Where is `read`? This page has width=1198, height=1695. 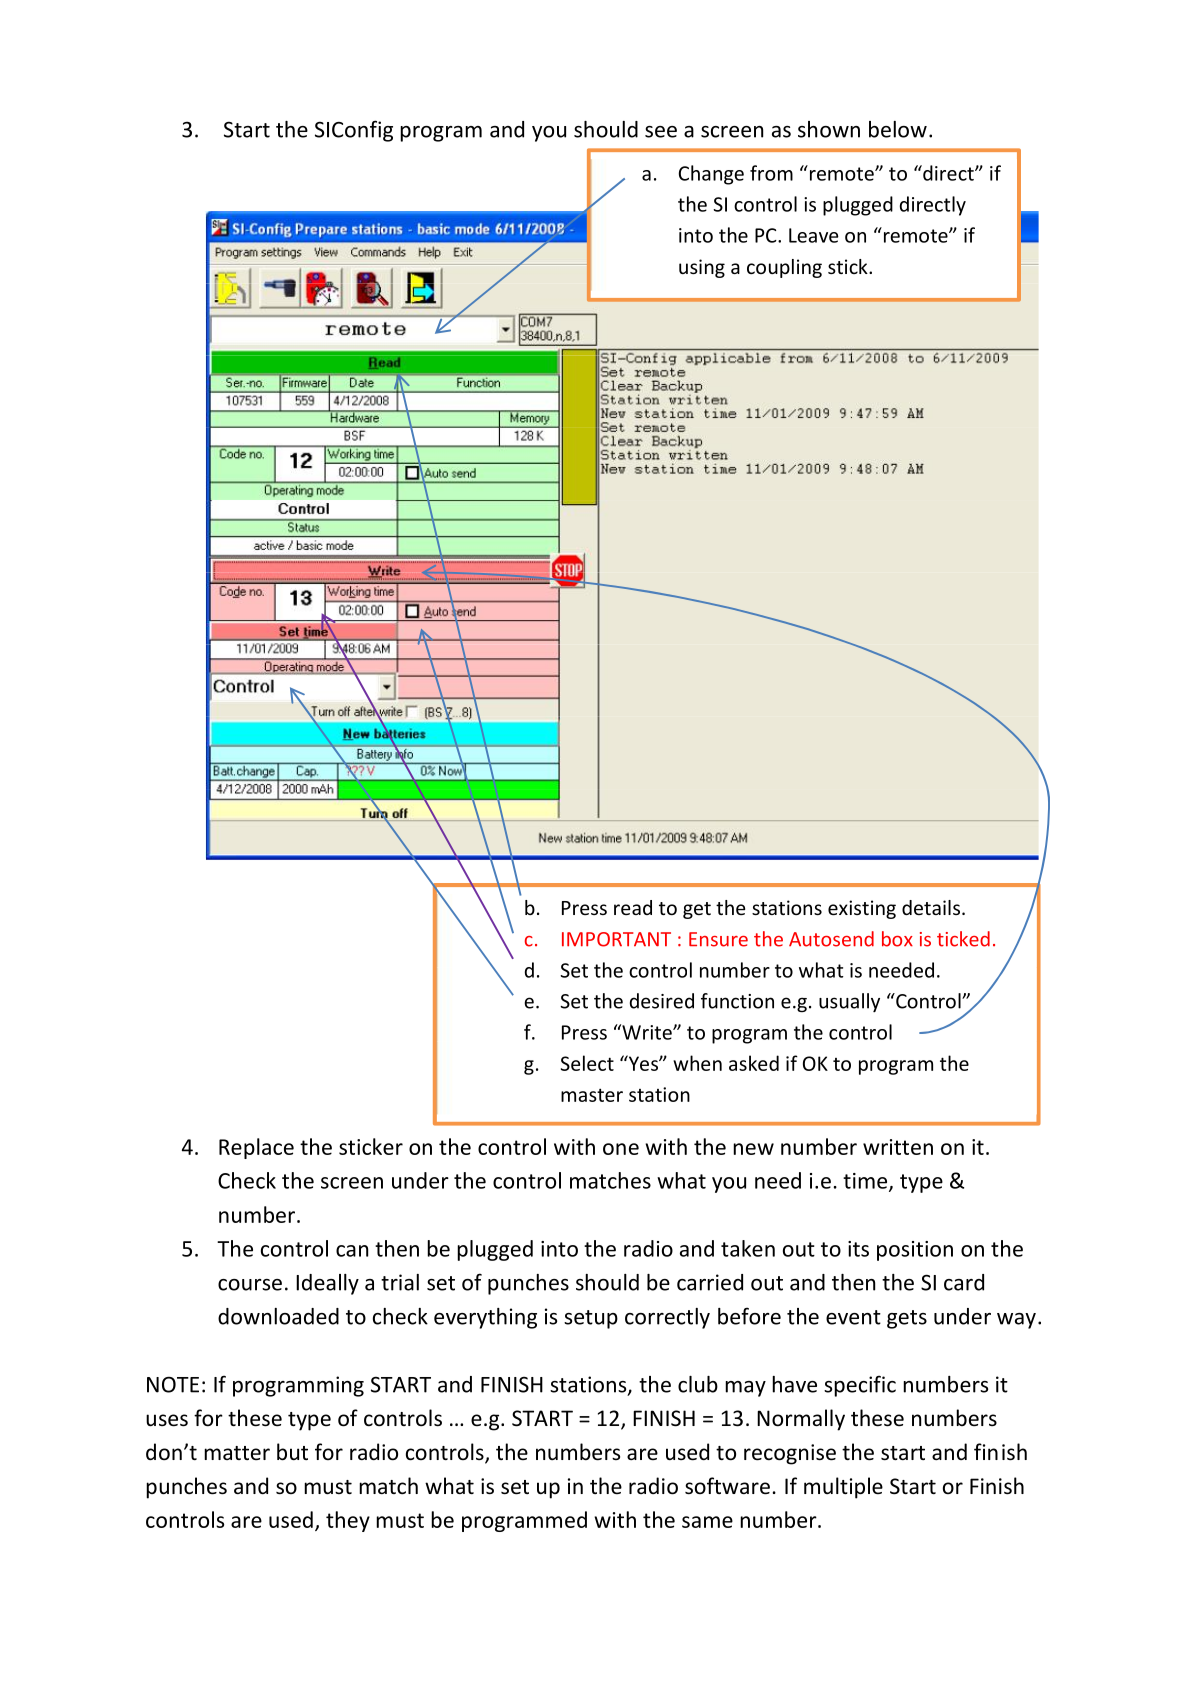
read is located at coordinates (633, 907).
